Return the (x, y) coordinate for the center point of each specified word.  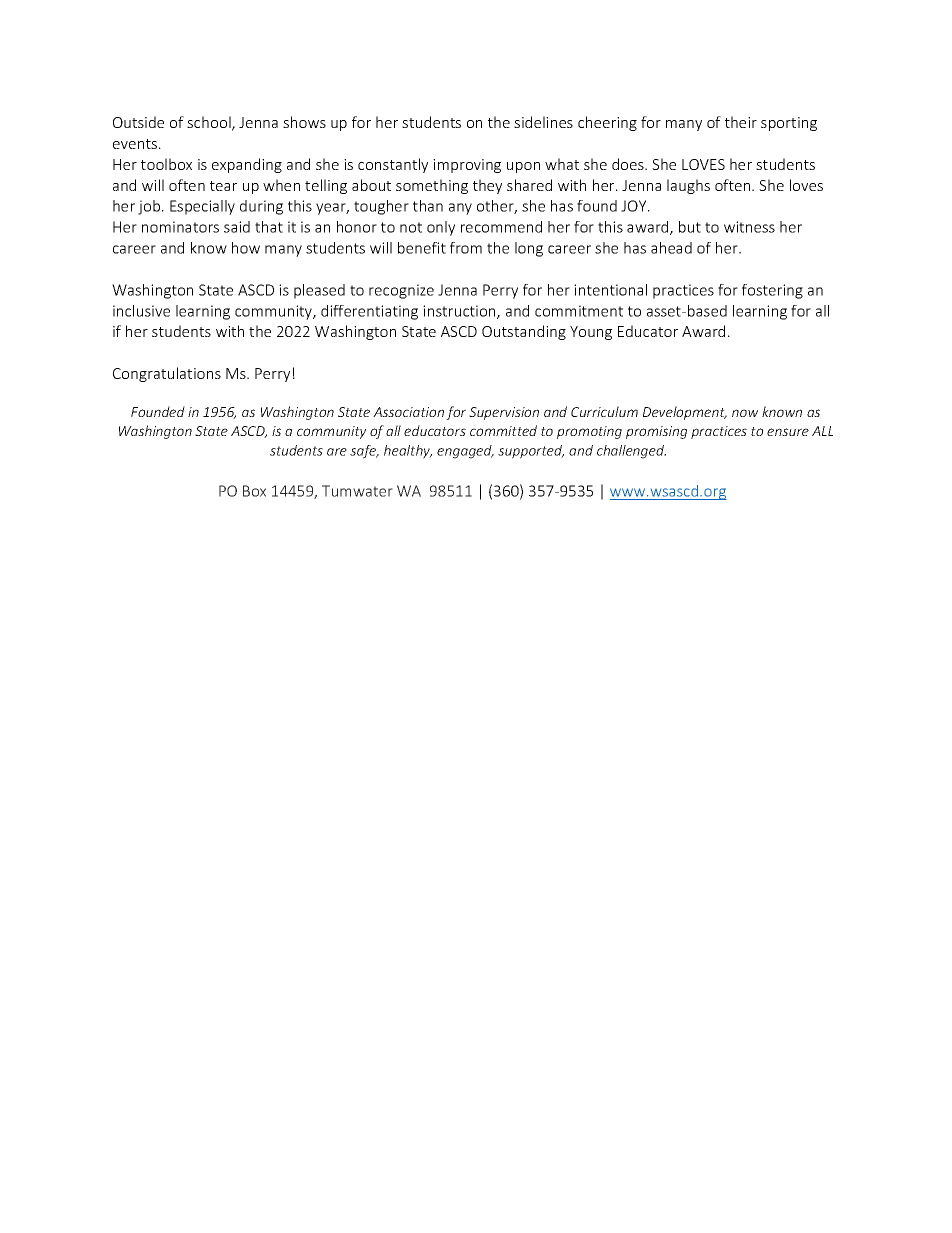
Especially (202, 207)
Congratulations (167, 374)
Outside (138, 122)
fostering (772, 291)
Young (591, 333)
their (741, 122)
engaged (465, 452)
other (497, 207)
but (690, 227)
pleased (319, 291)
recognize (401, 291)
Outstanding (524, 332)
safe (364, 452)
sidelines (543, 122)
